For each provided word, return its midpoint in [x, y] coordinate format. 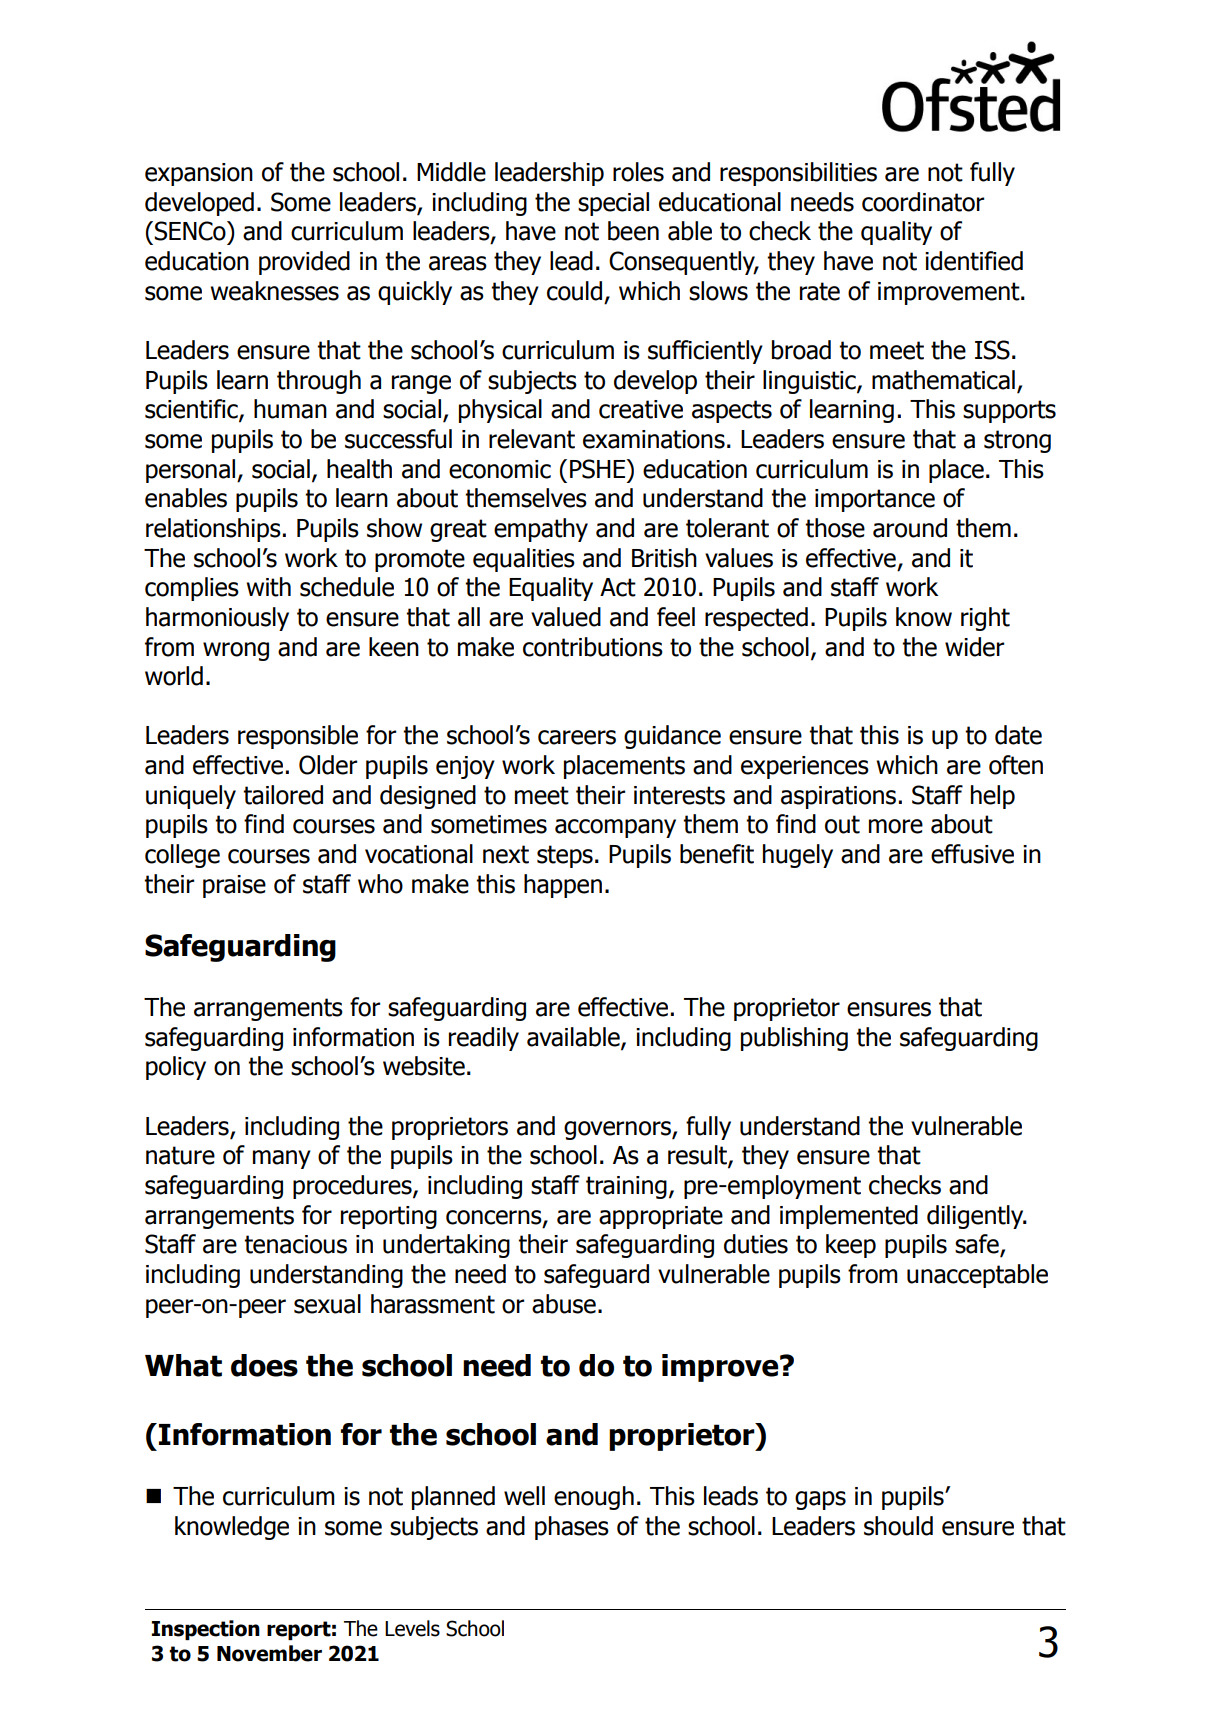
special [613, 204]
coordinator [923, 202]
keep [851, 1246]
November [269, 1653]
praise [234, 886]
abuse [564, 1304]
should [898, 1526]
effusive [972, 854]
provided [304, 263]
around [910, 528]
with [268, 587]
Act [618, 587]
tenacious [295, 1244]
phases [572, 1528]
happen [563, 886]
